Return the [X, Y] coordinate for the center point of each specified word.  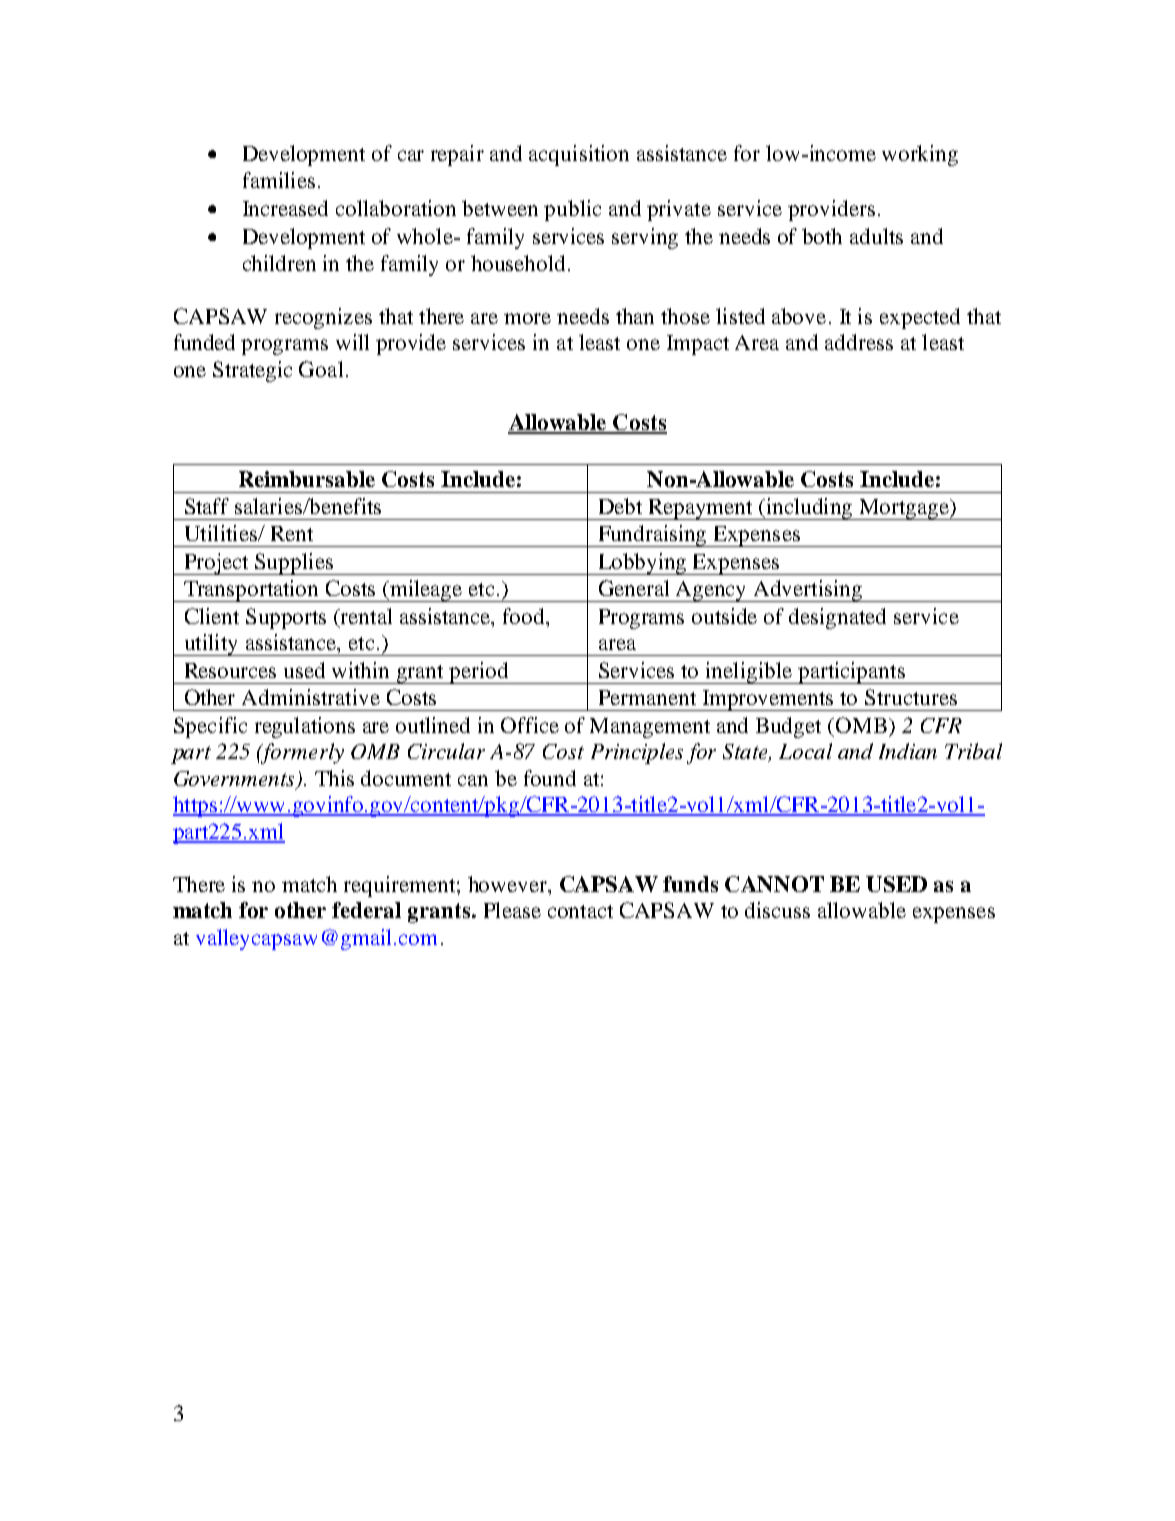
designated [837, 618]
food [525, 616]
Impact [698, 345]
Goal [321, 369]
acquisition [579, 155]
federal [366, 910]
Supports [286, 618]
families [279, 180]
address [859, 342]
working [920, 155]
